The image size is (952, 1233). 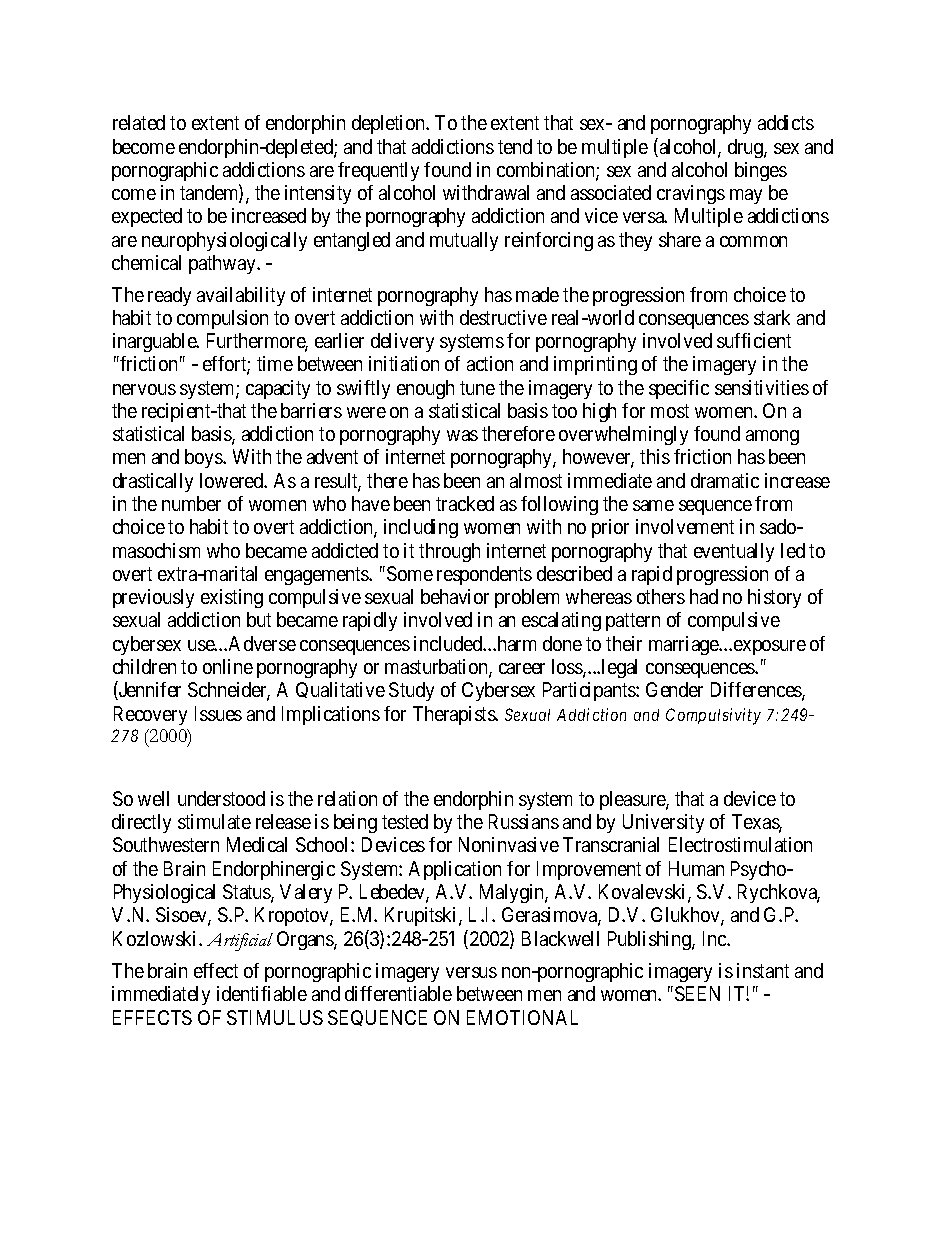 I want to click on related, so click(x=139, y=122).
